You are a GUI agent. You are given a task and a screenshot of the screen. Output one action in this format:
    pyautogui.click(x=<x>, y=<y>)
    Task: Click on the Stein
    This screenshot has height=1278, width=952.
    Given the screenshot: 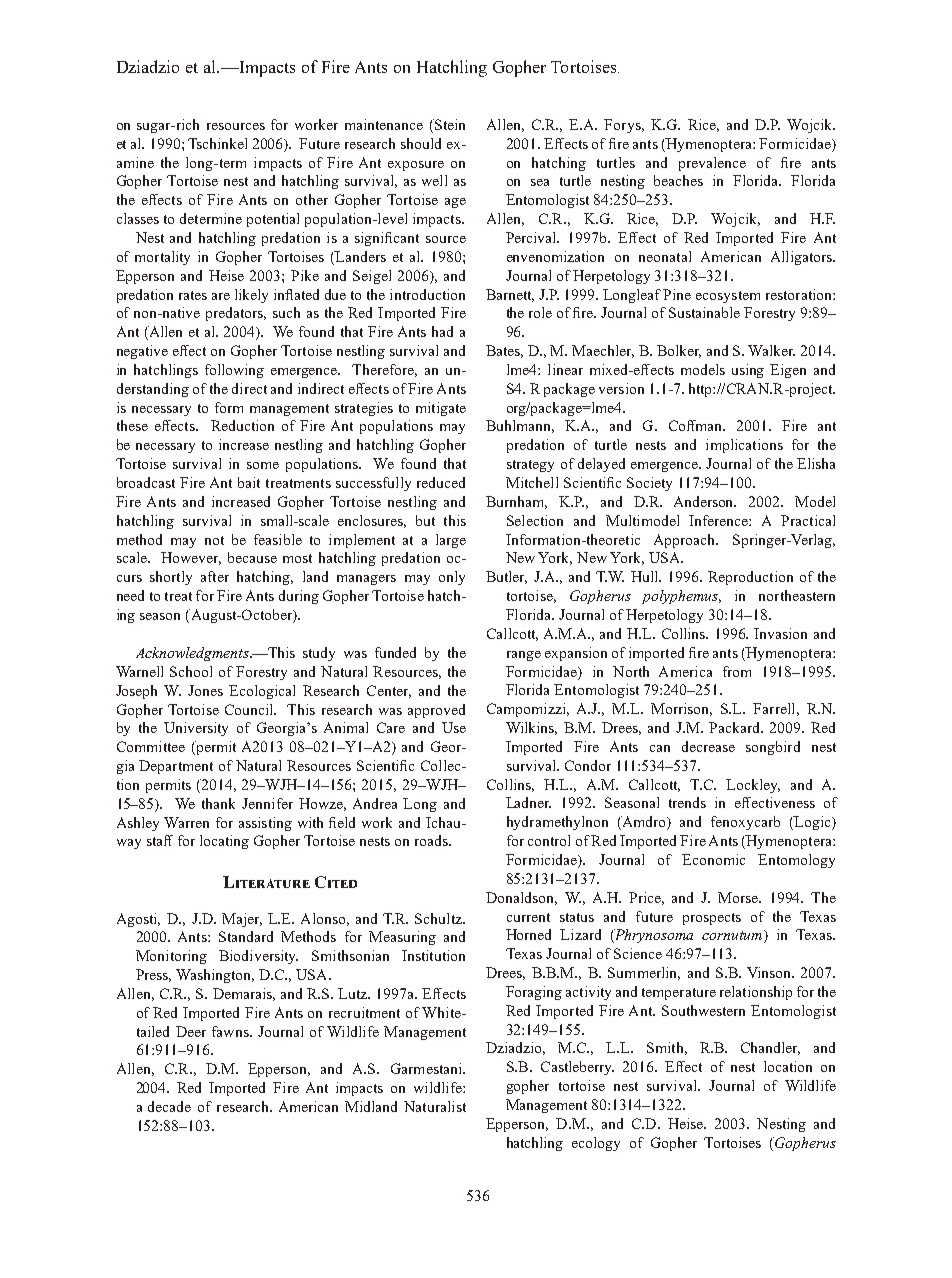 What is the action you would take?
    pyautogui.click(x=448, y=126)
